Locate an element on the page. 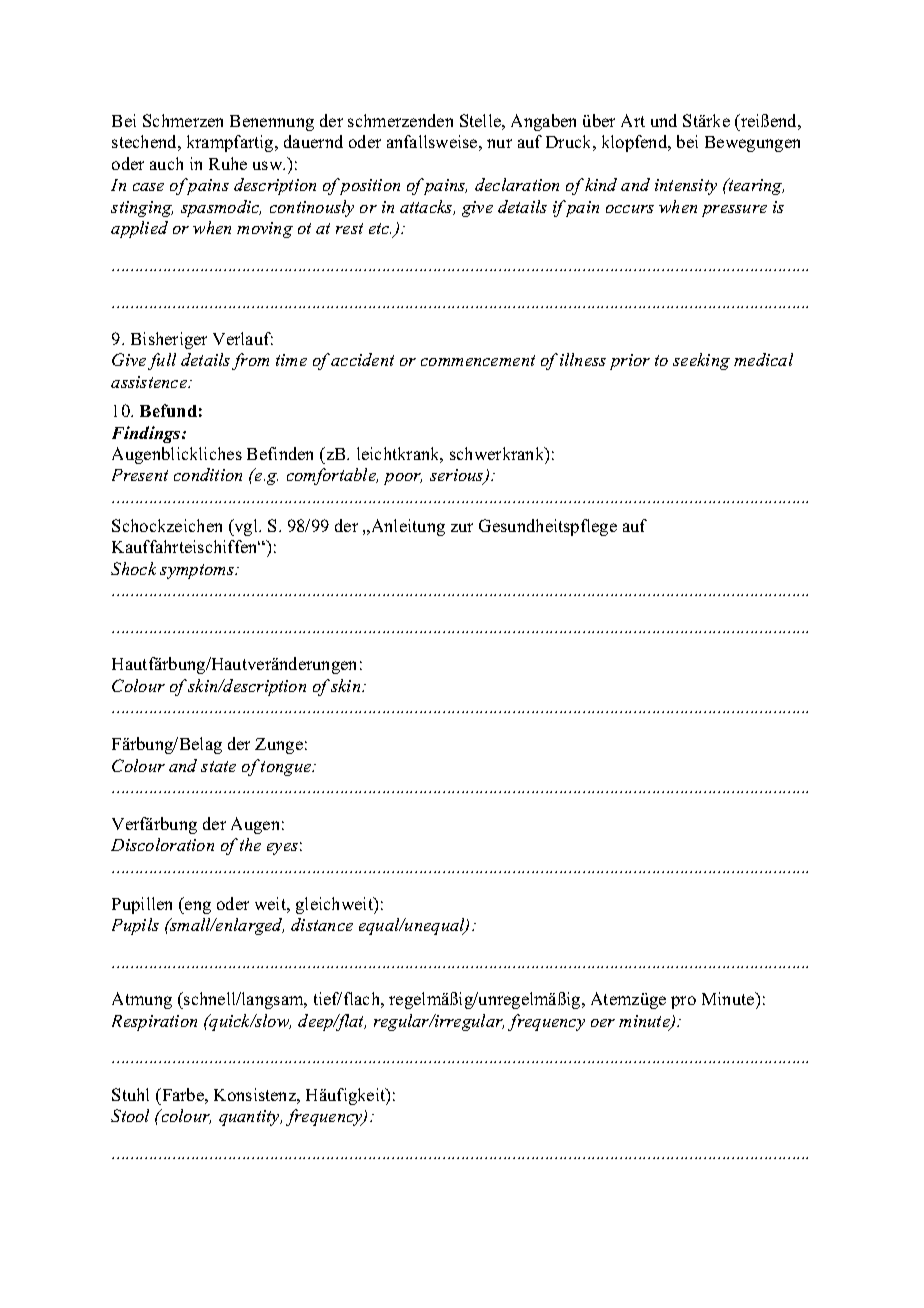 This page has height=1308, width=924. nur is located at coordinates (499, 143).
